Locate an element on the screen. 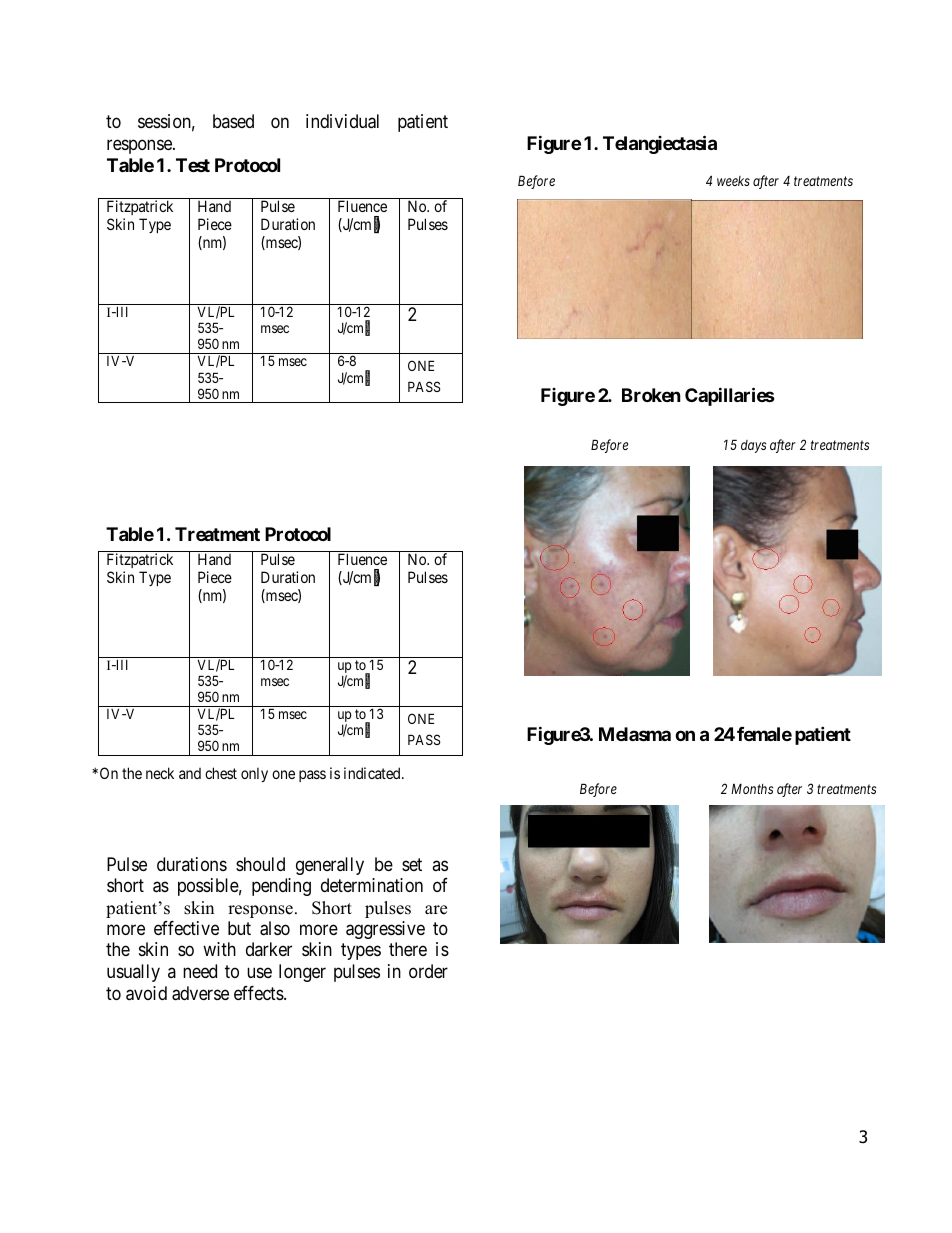  days is located at coordinates (753, 446).
